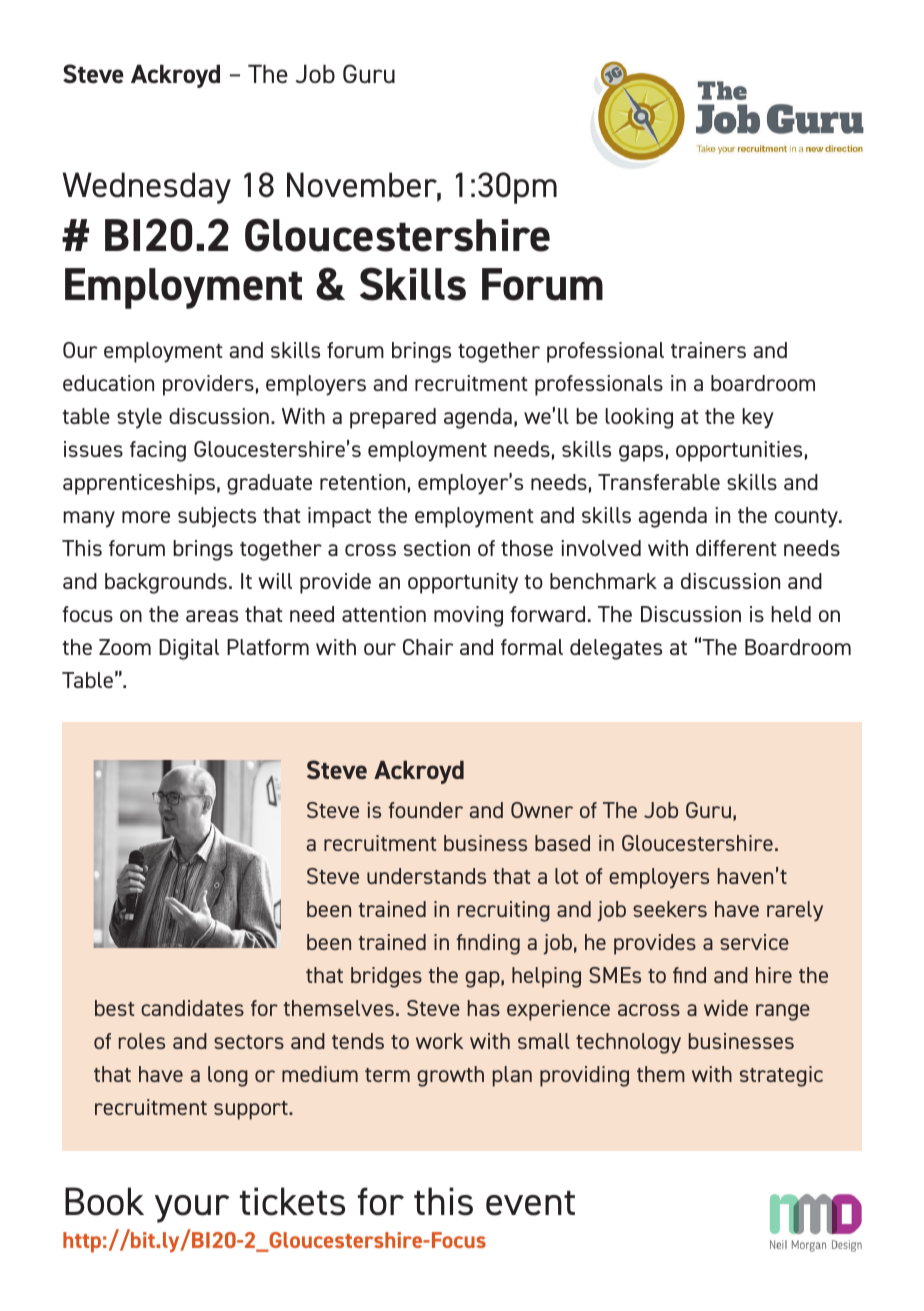 The width and height of the screenshot is (924, 1311). I want to click on event, so click(530, 1203).
